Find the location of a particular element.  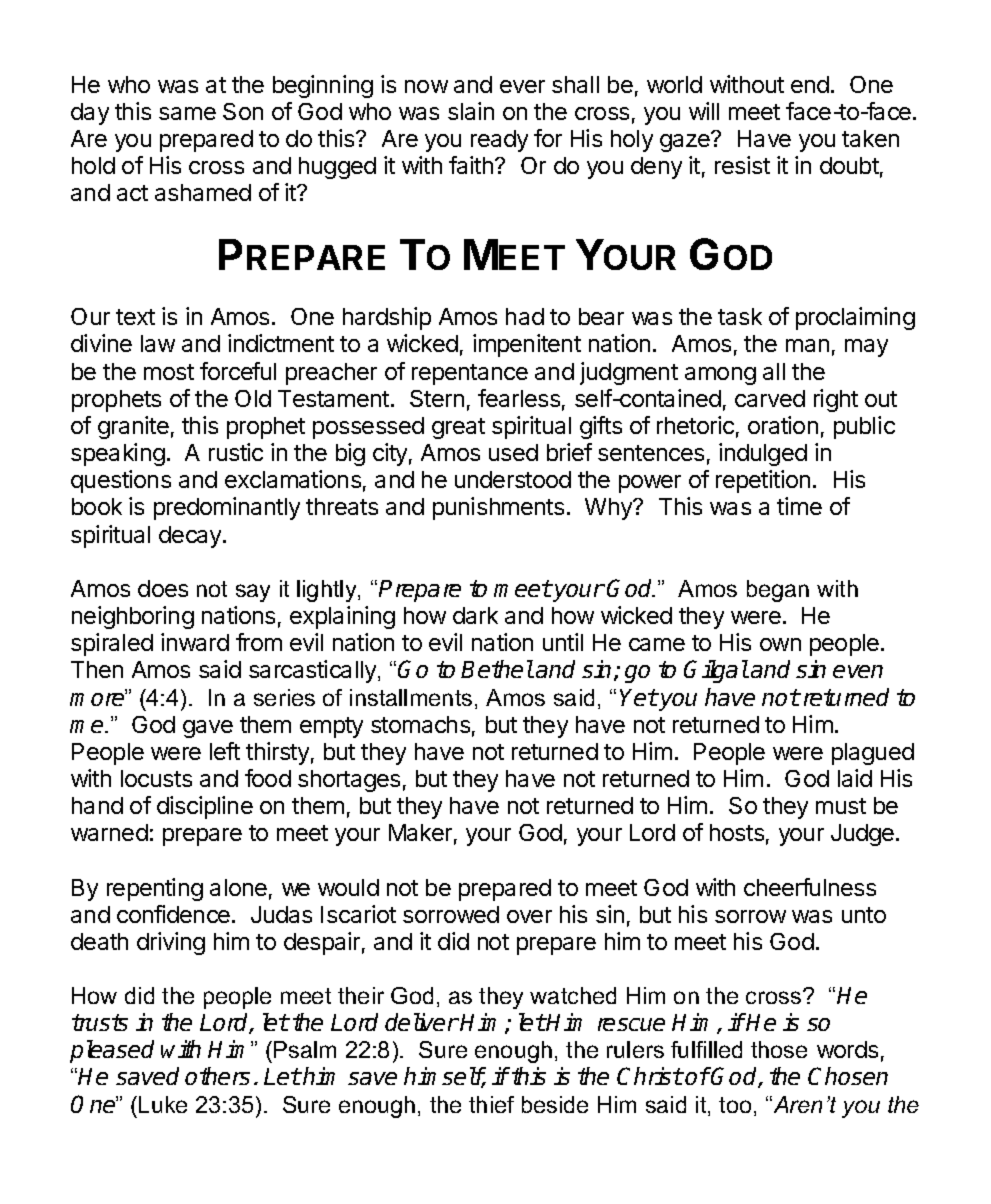

installments is located at coordinates (411, 697).
